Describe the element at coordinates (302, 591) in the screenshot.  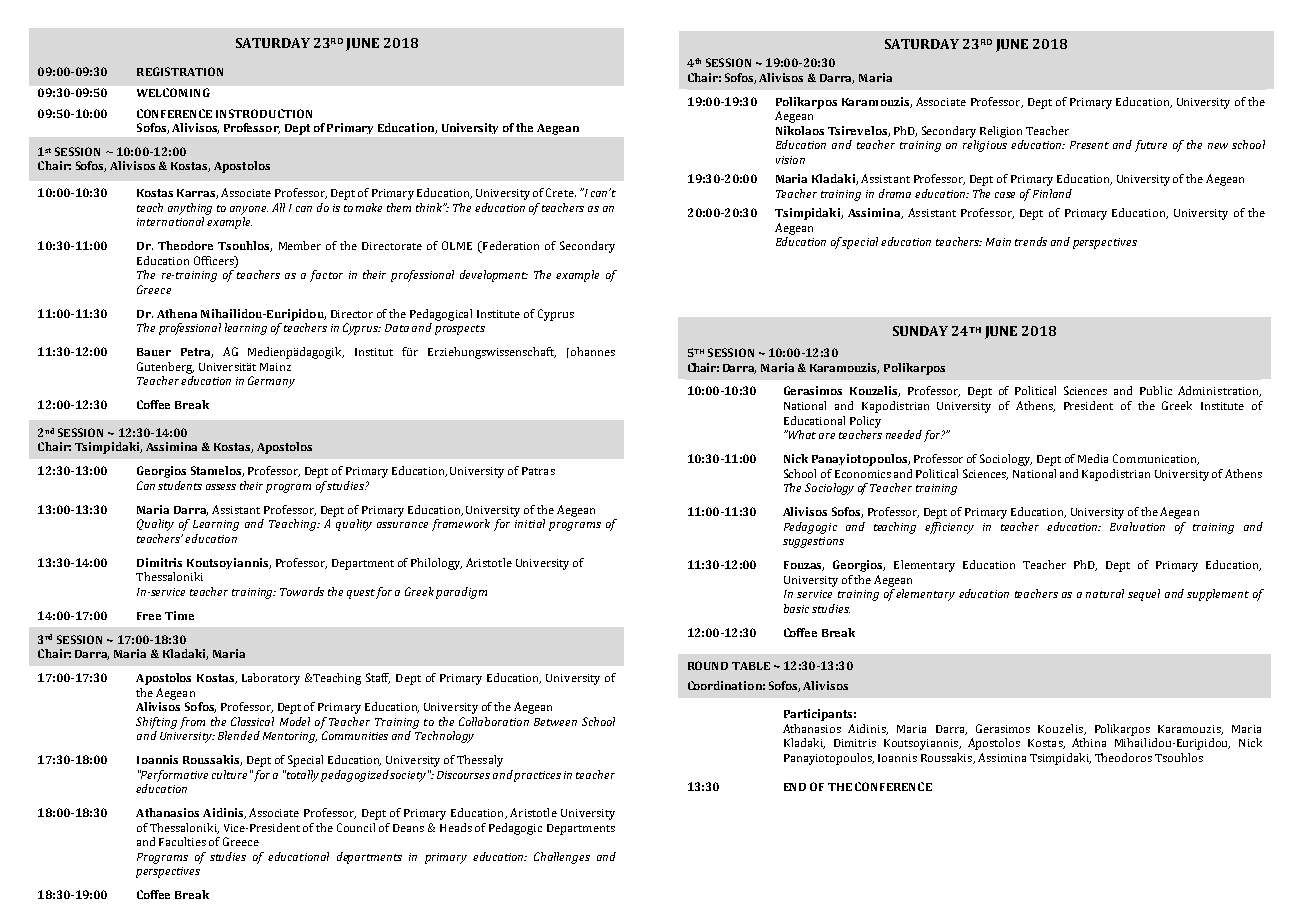
I see `Towards` at that location.
